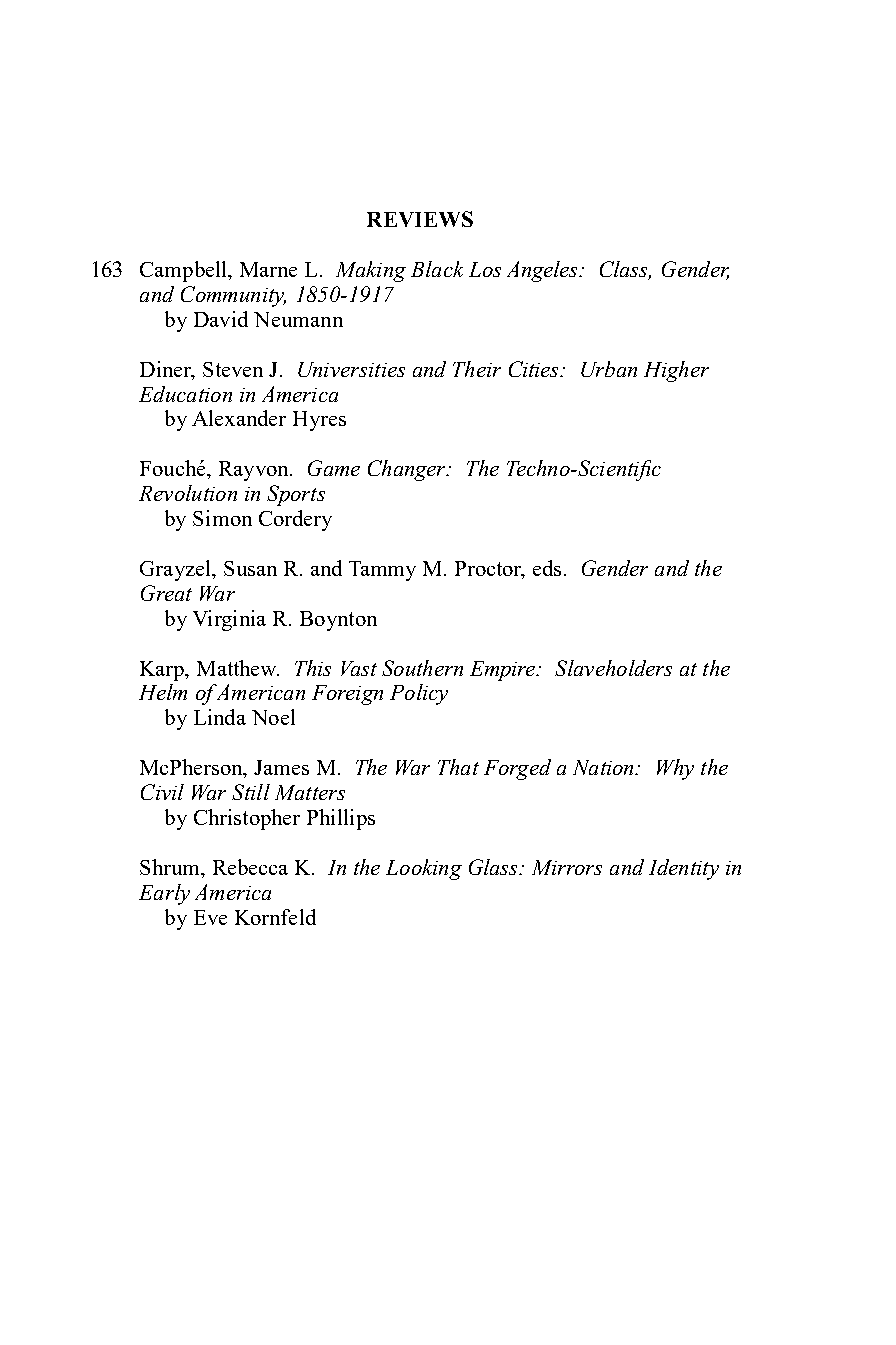  I want to click on REVIEWS, so click(420, 219).
